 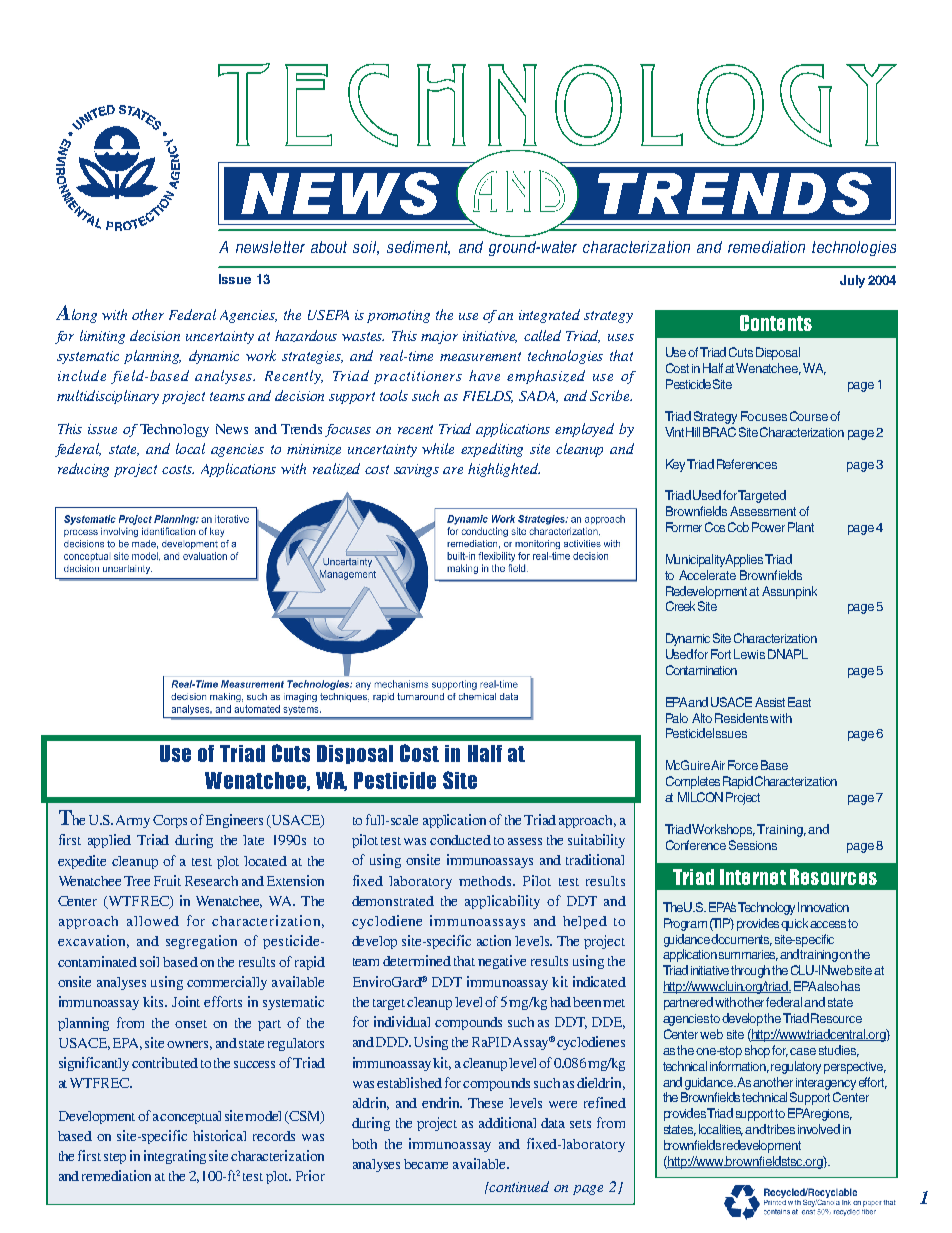 I want to click on integrating, so click(x=175, y=1157).
